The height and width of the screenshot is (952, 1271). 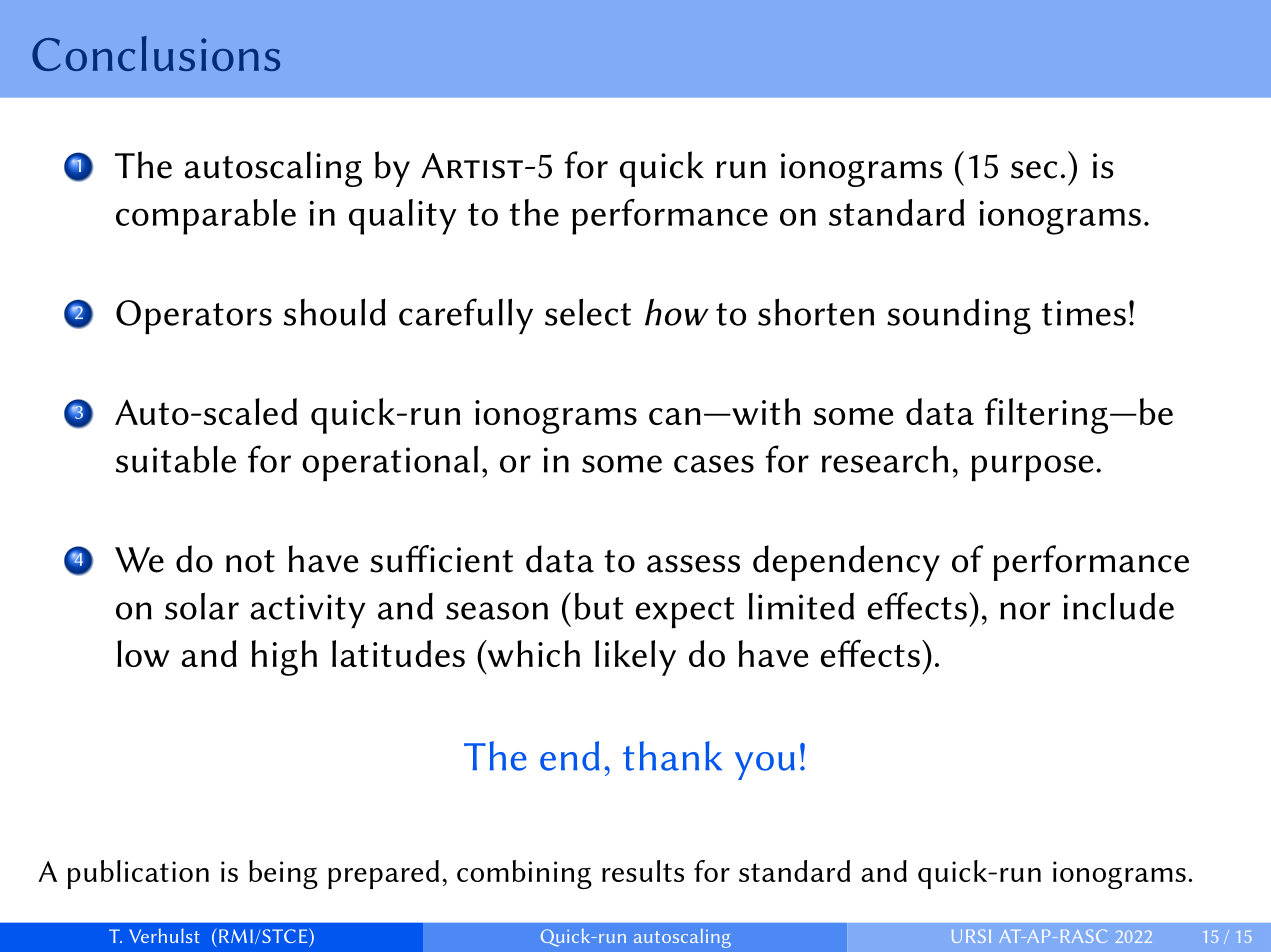 What do you see at coordinates (156, 53) in the screenshot?
I see `Conclusions` at bounding box center [156, 53].
